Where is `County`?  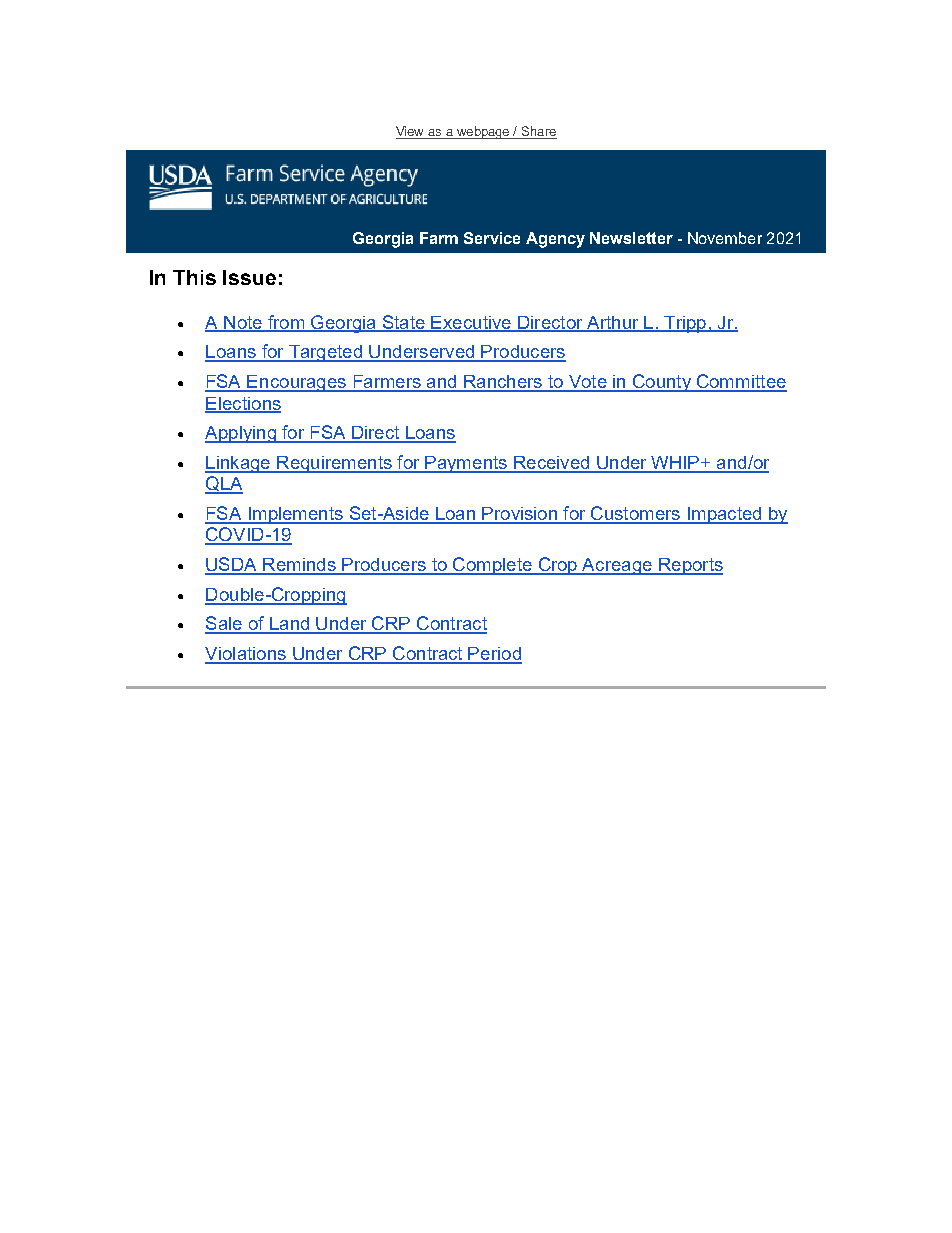
County is located at coordinates (661, 383).
